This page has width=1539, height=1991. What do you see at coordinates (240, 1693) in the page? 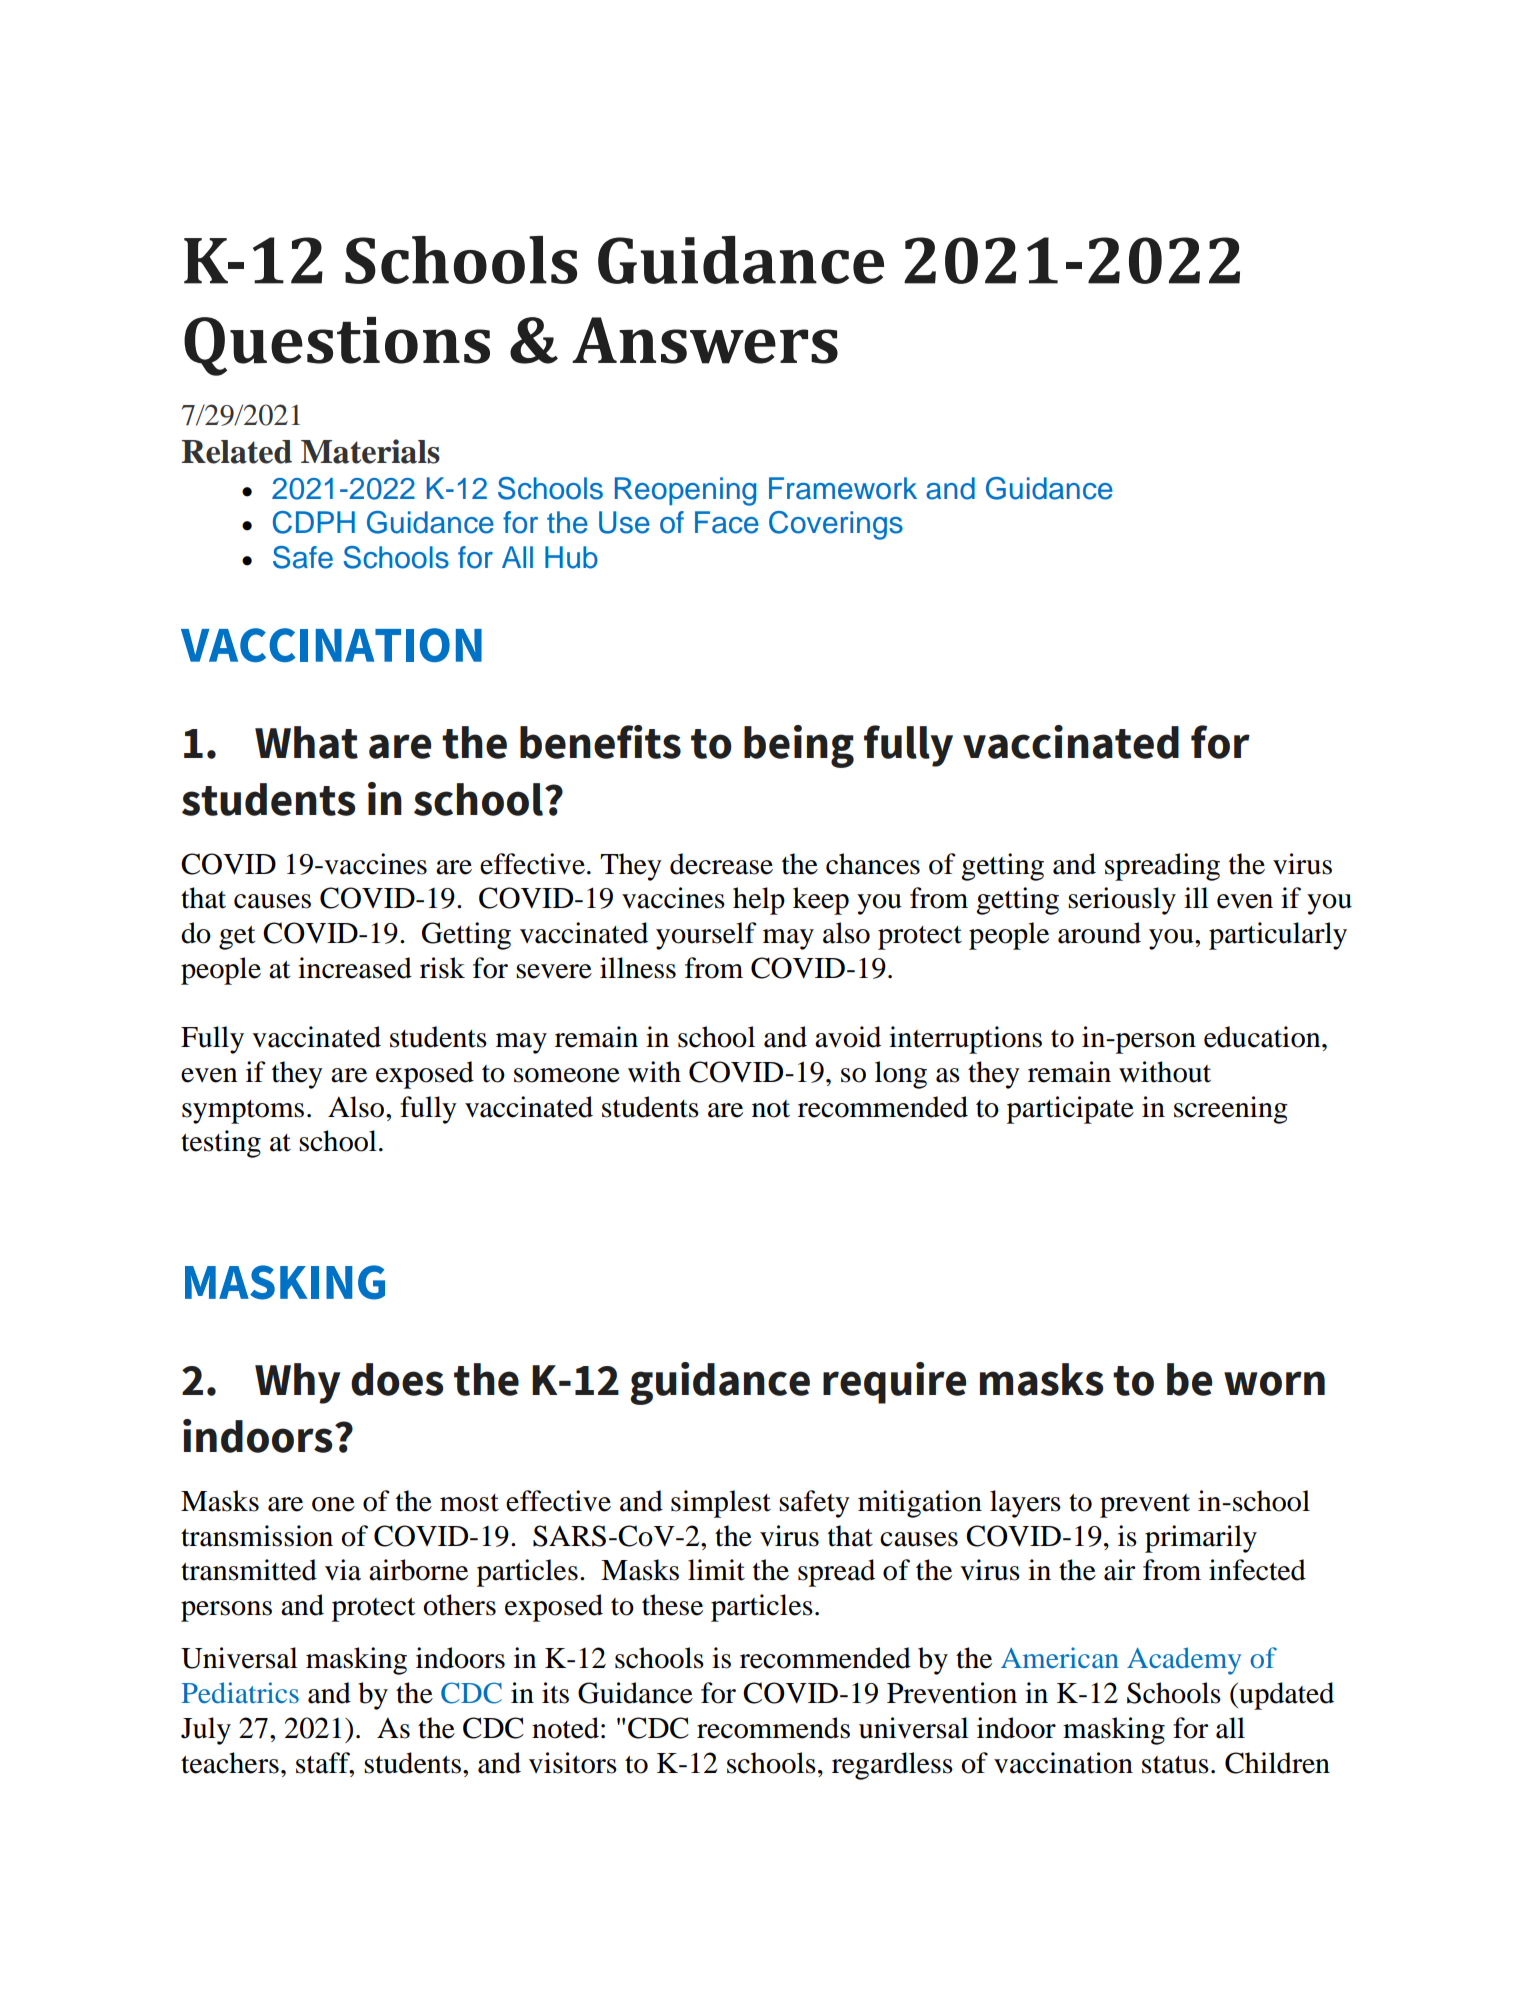
I see `Pediatrics` at bounding box center [240, 1693].
